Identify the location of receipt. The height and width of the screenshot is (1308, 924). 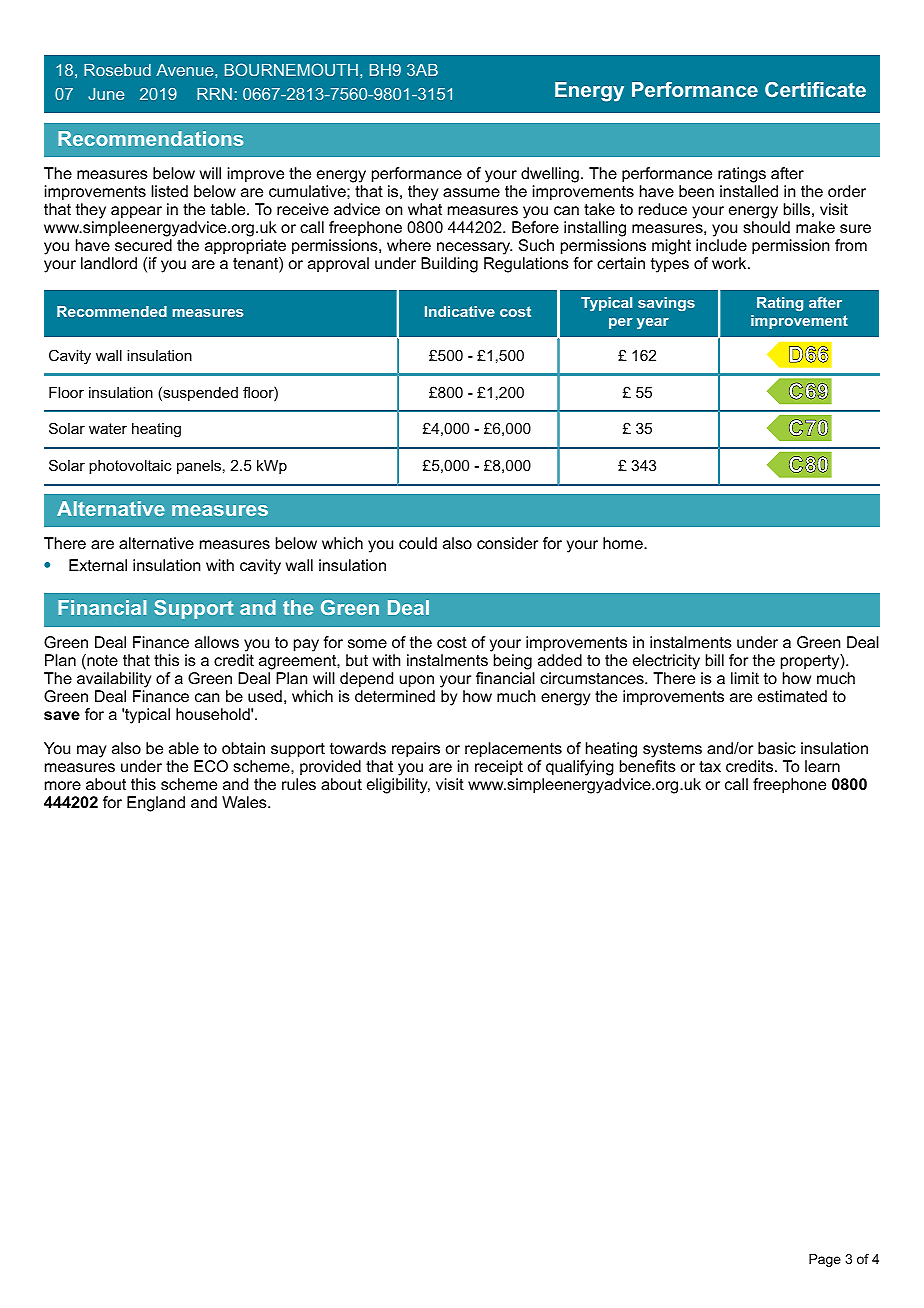
(499, 768).
